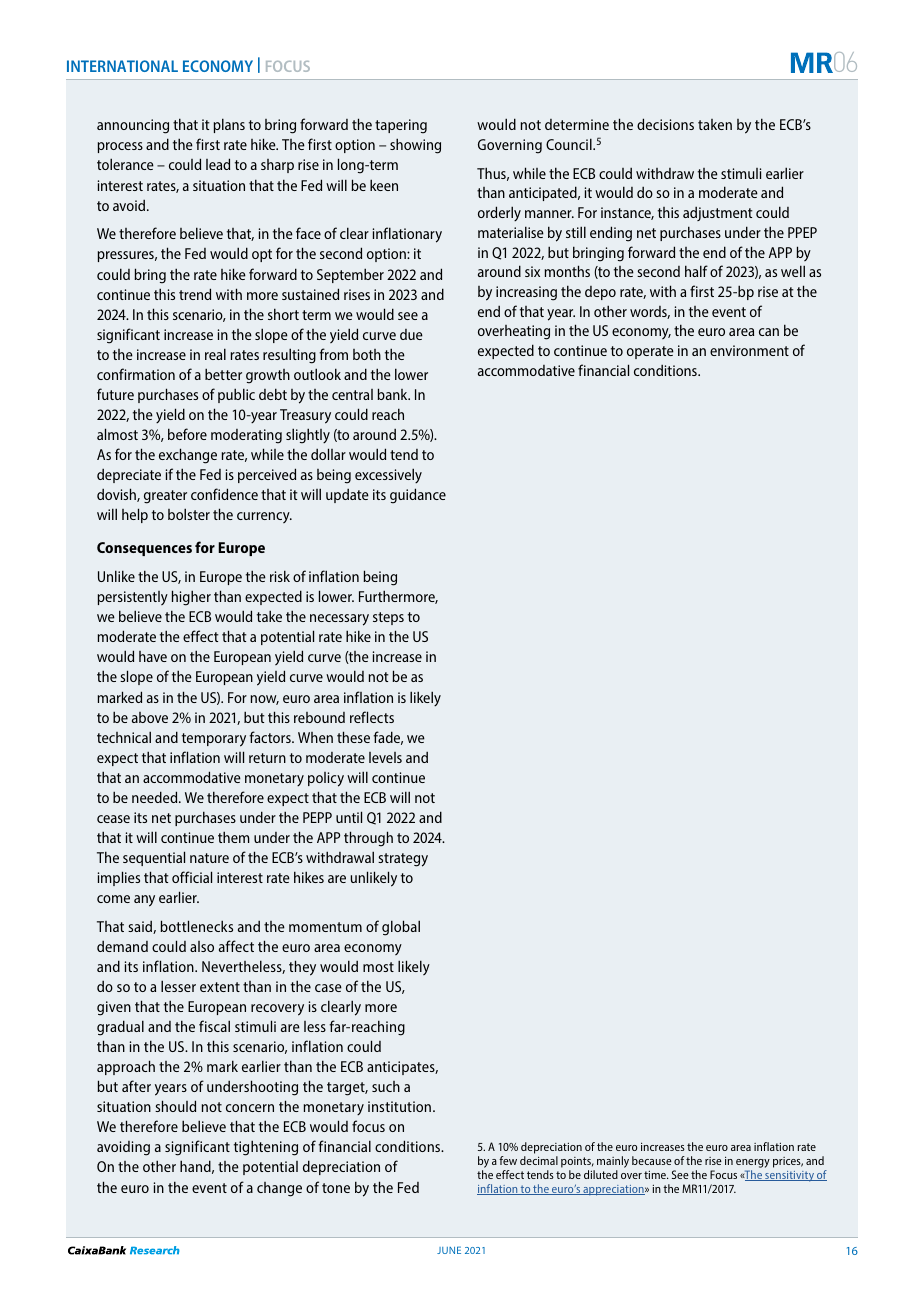 The width and height of the image is (924, 1308). I want to click on steps, so click(388, 618).
